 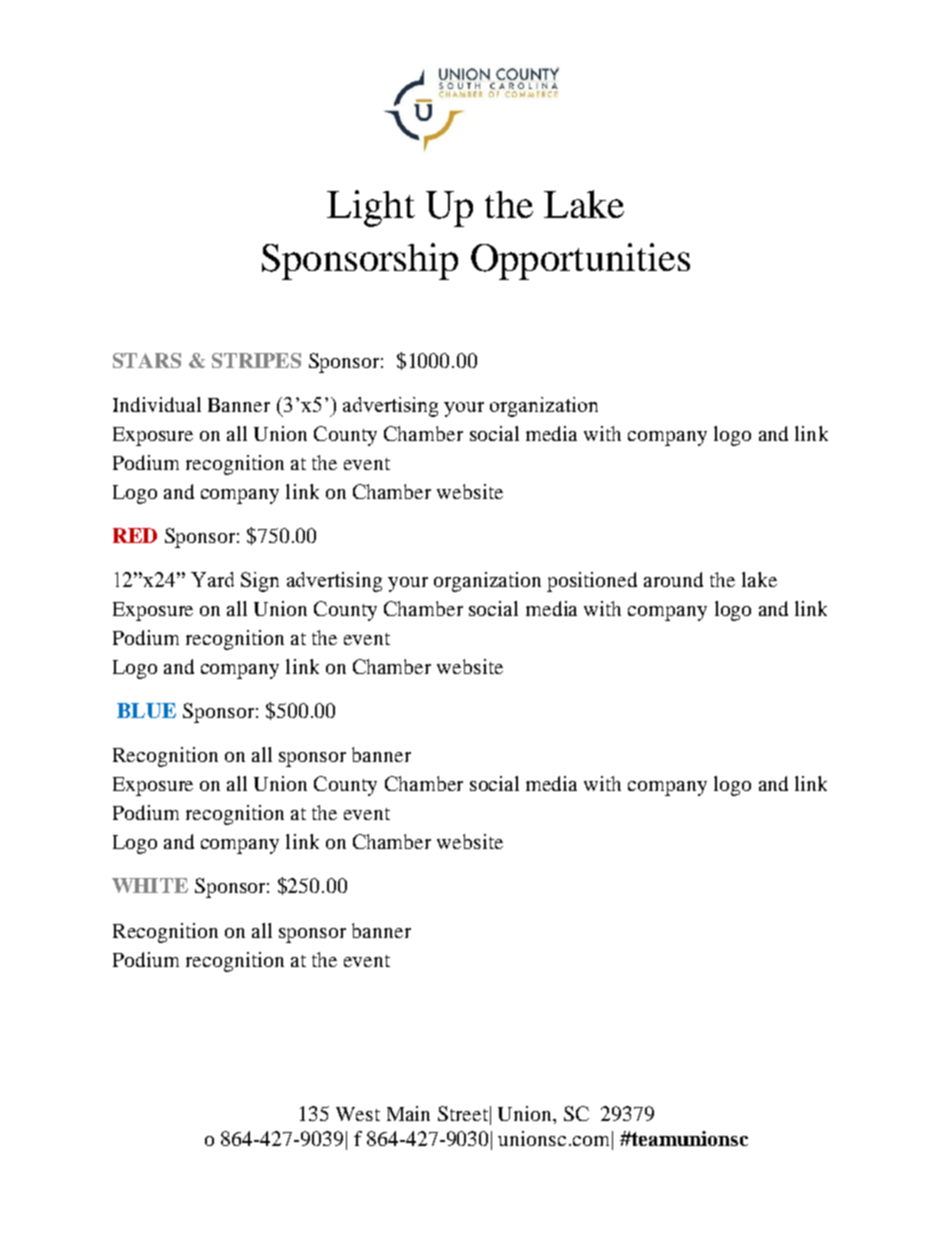 What do you see at coordinates (463, 1113) in the document?
I see `Street` at bounding box center [463, 1113].
